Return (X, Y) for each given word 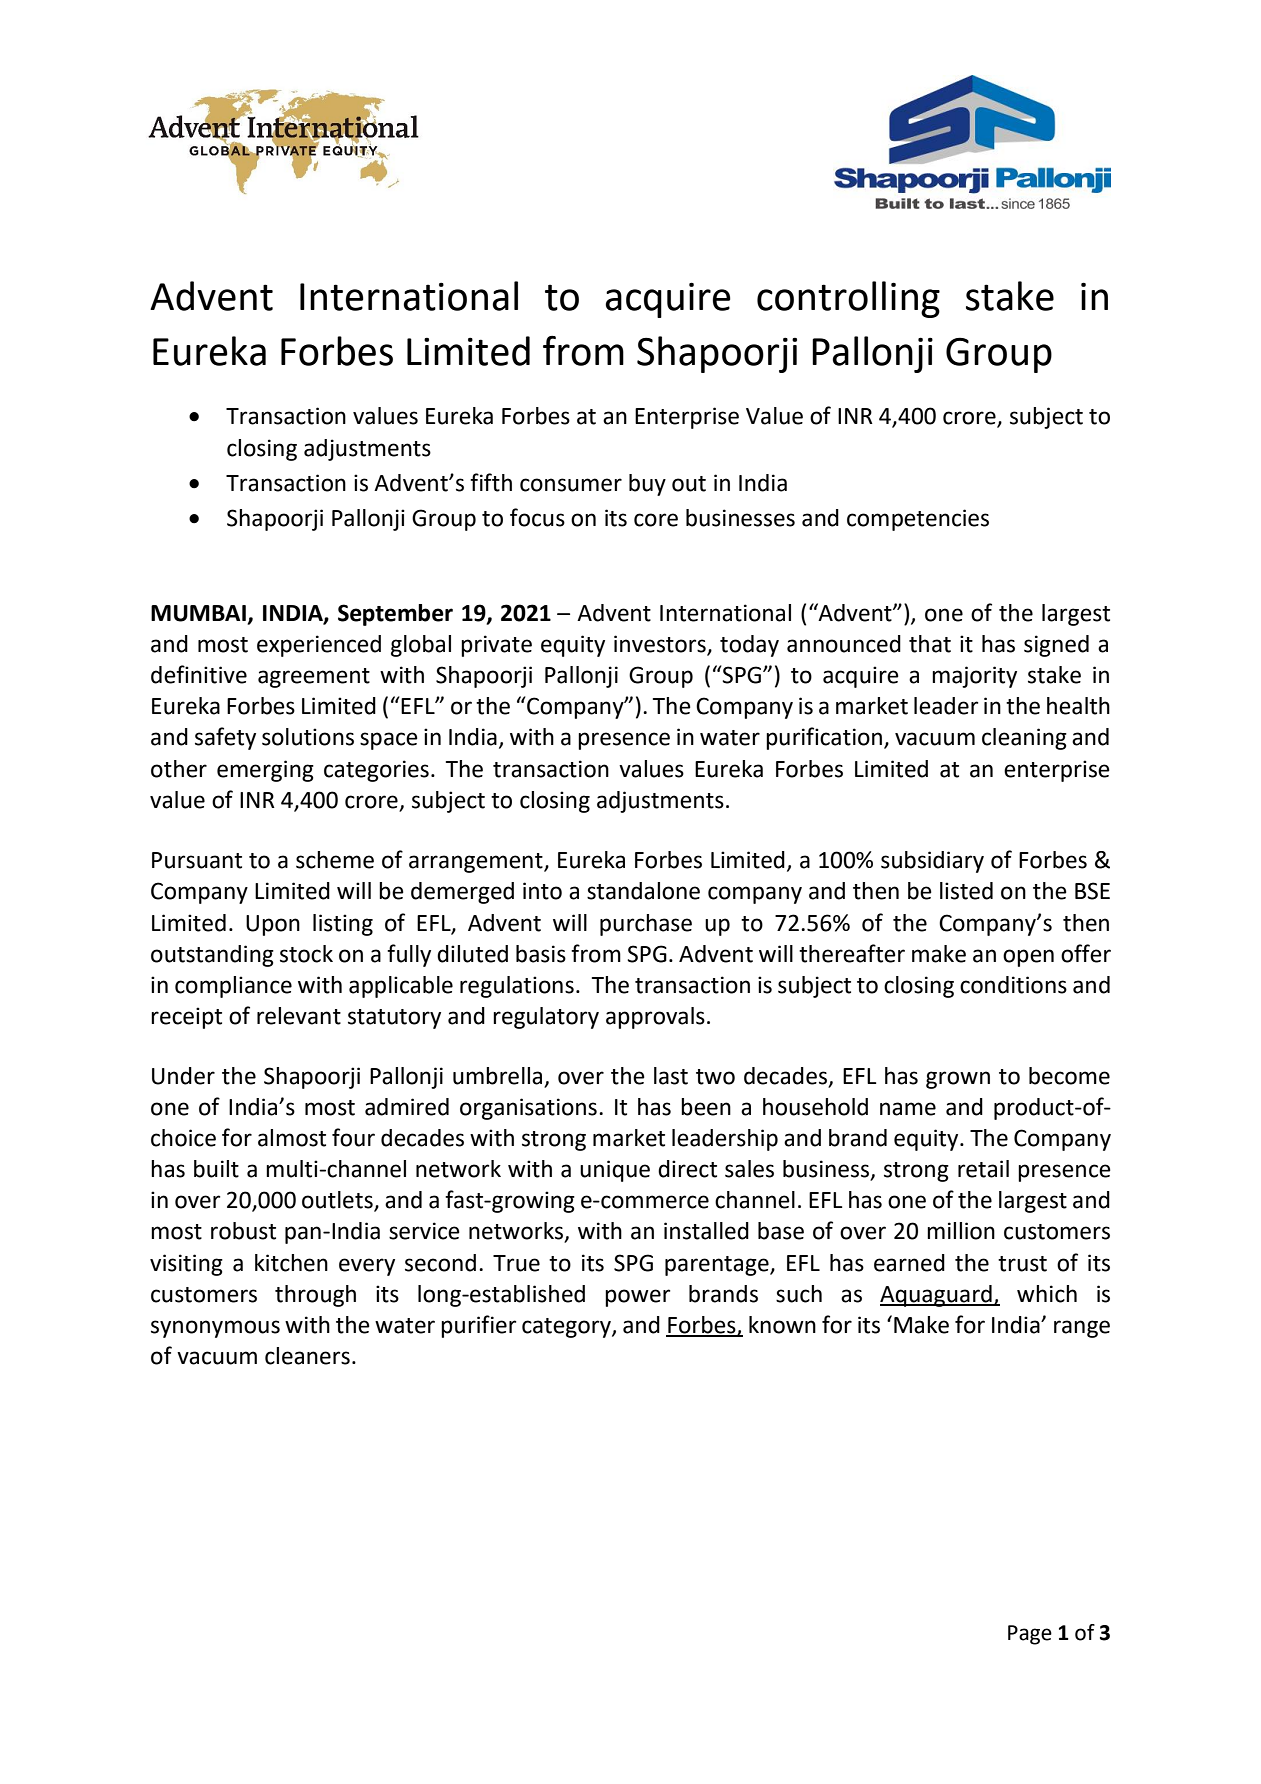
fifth (491, 482)
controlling (848, 299)
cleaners (307, 1356)
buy (647, 485)
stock (306, 954)
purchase (646, 925)
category (567, 1328)
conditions (1013, 985)
